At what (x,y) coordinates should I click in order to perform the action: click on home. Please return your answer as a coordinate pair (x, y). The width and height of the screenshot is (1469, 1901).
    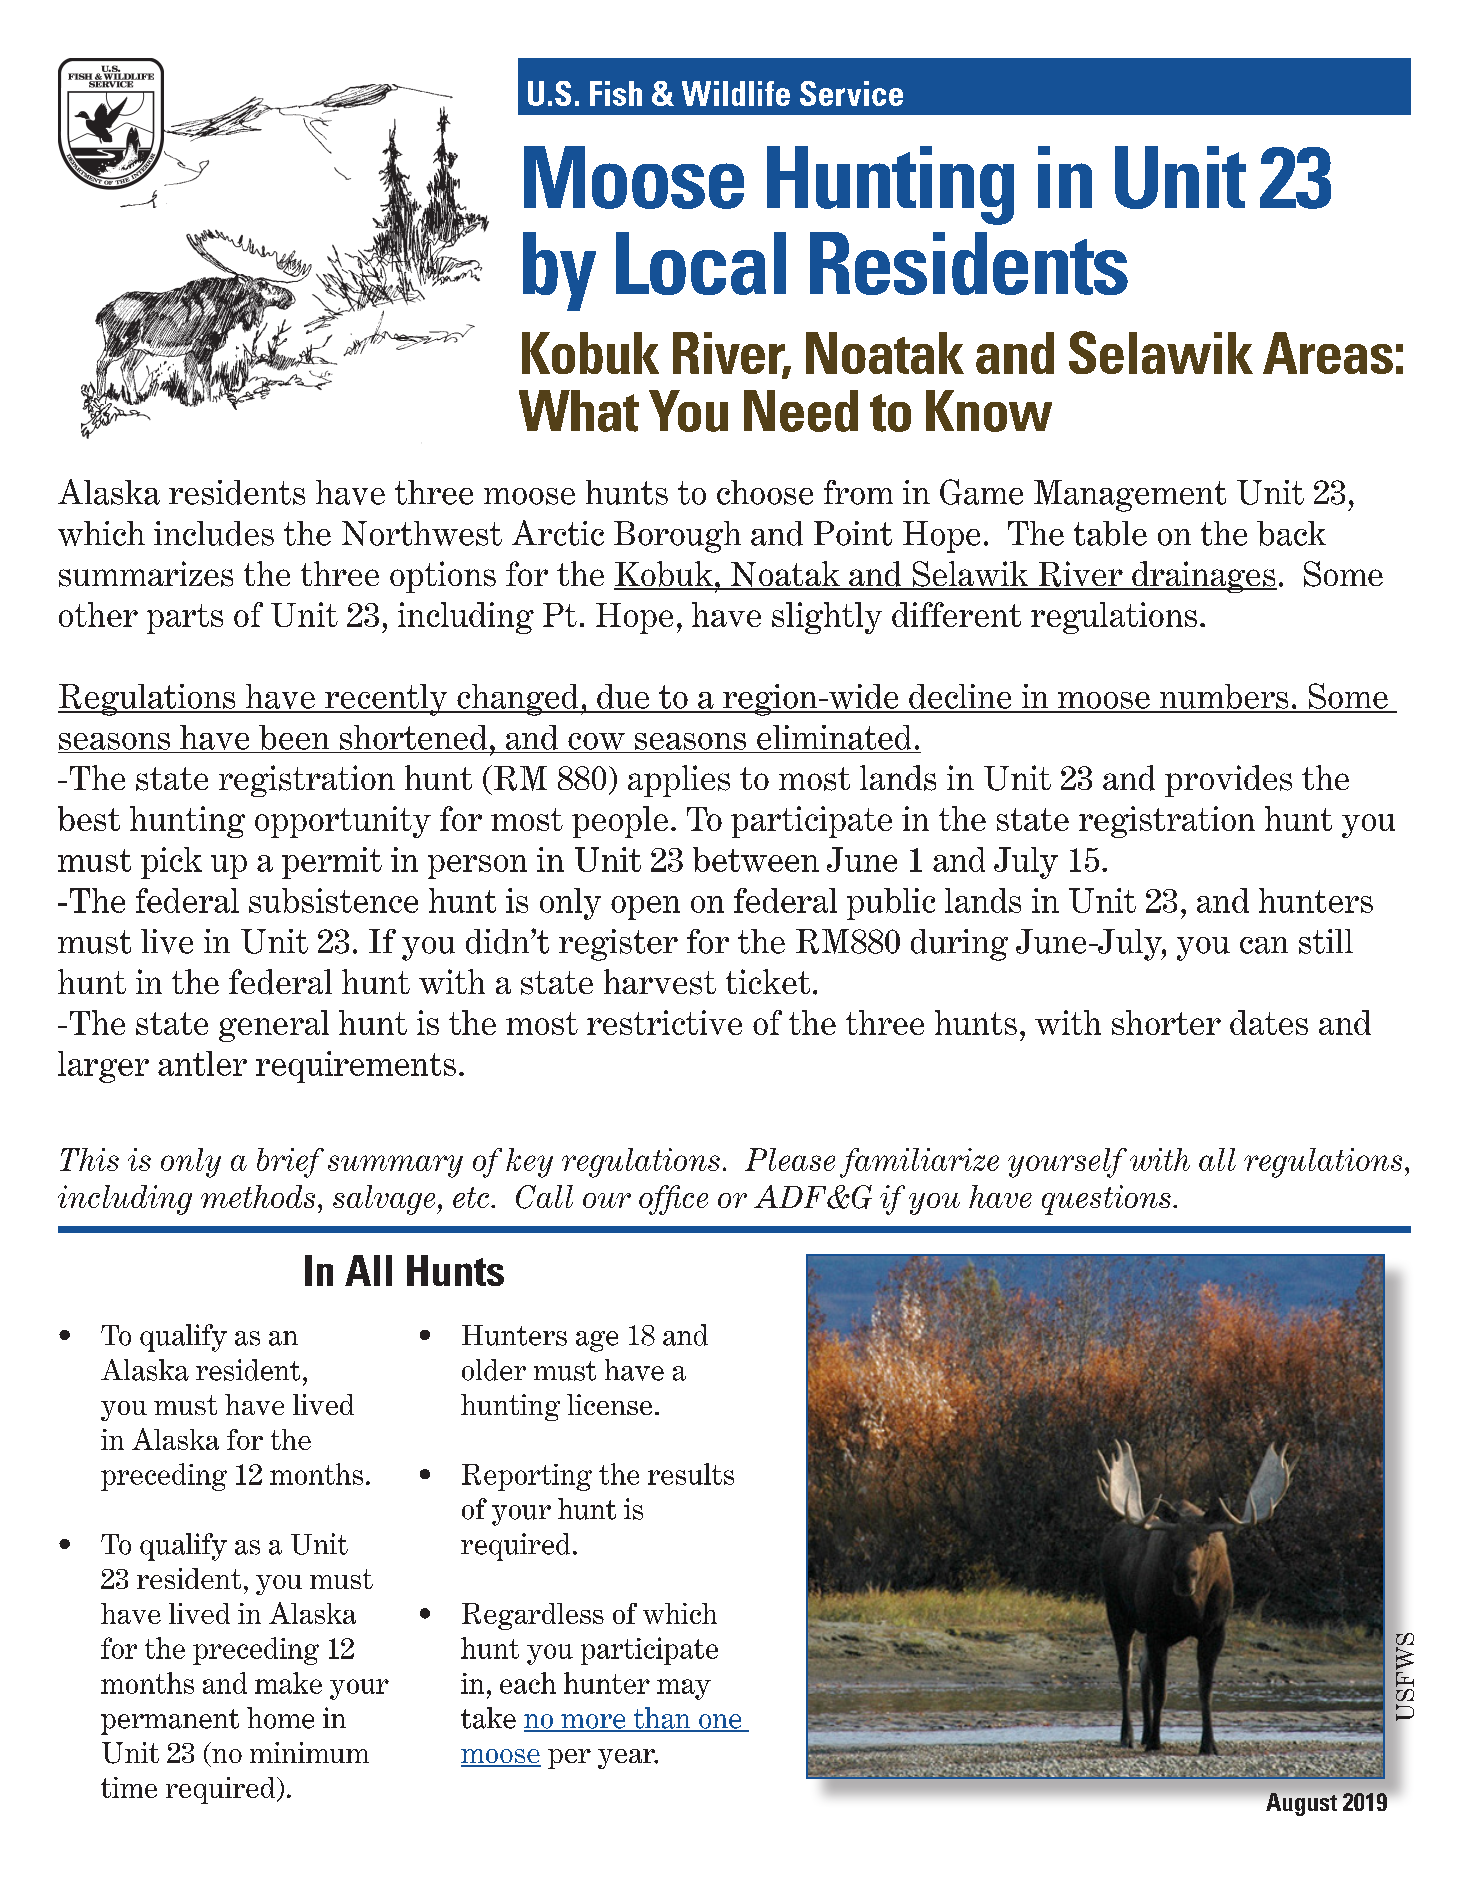
    Looking at the image, I should click on (280, 1718).
